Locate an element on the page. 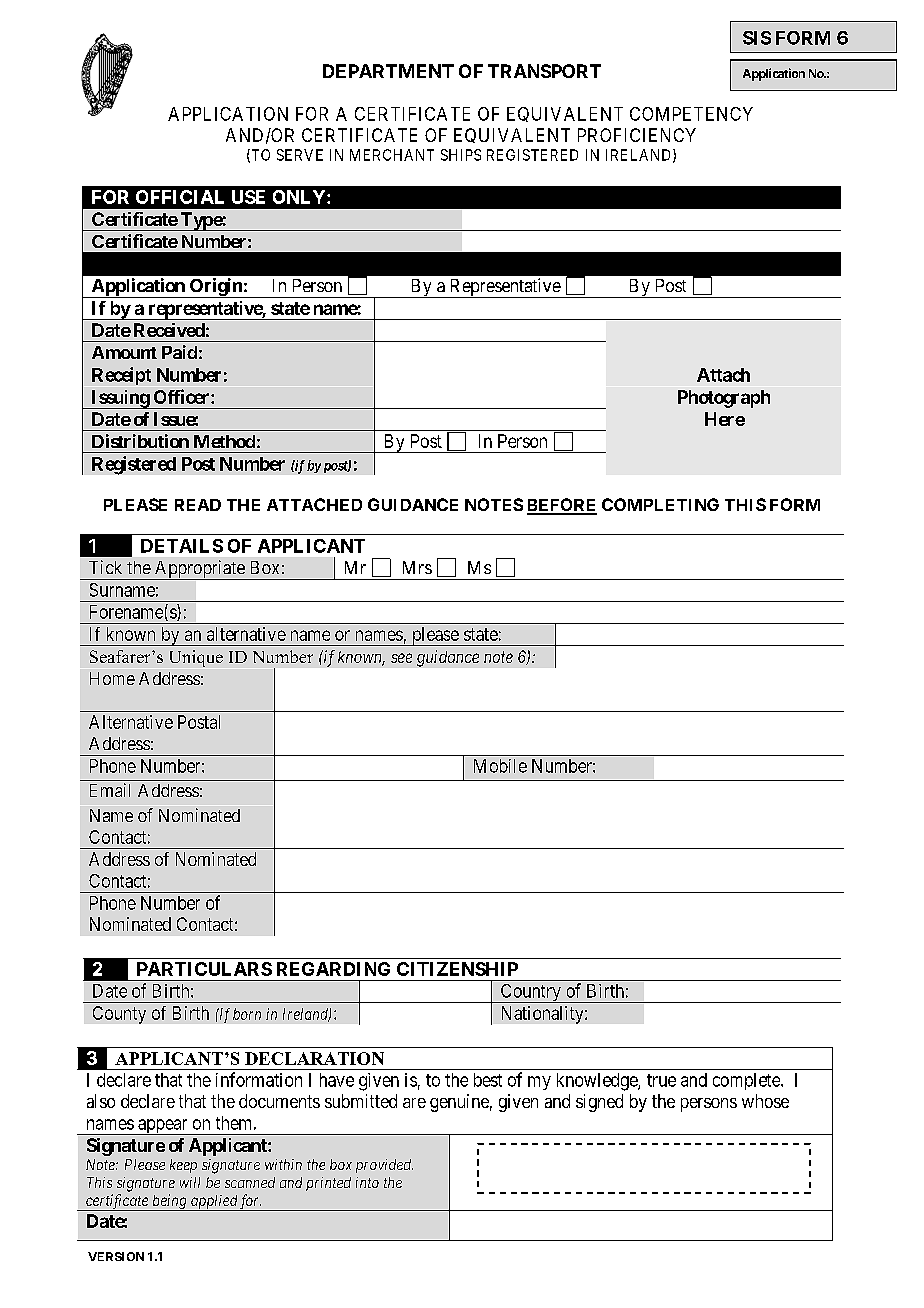  whose is located at coordinates (765, 1101).
